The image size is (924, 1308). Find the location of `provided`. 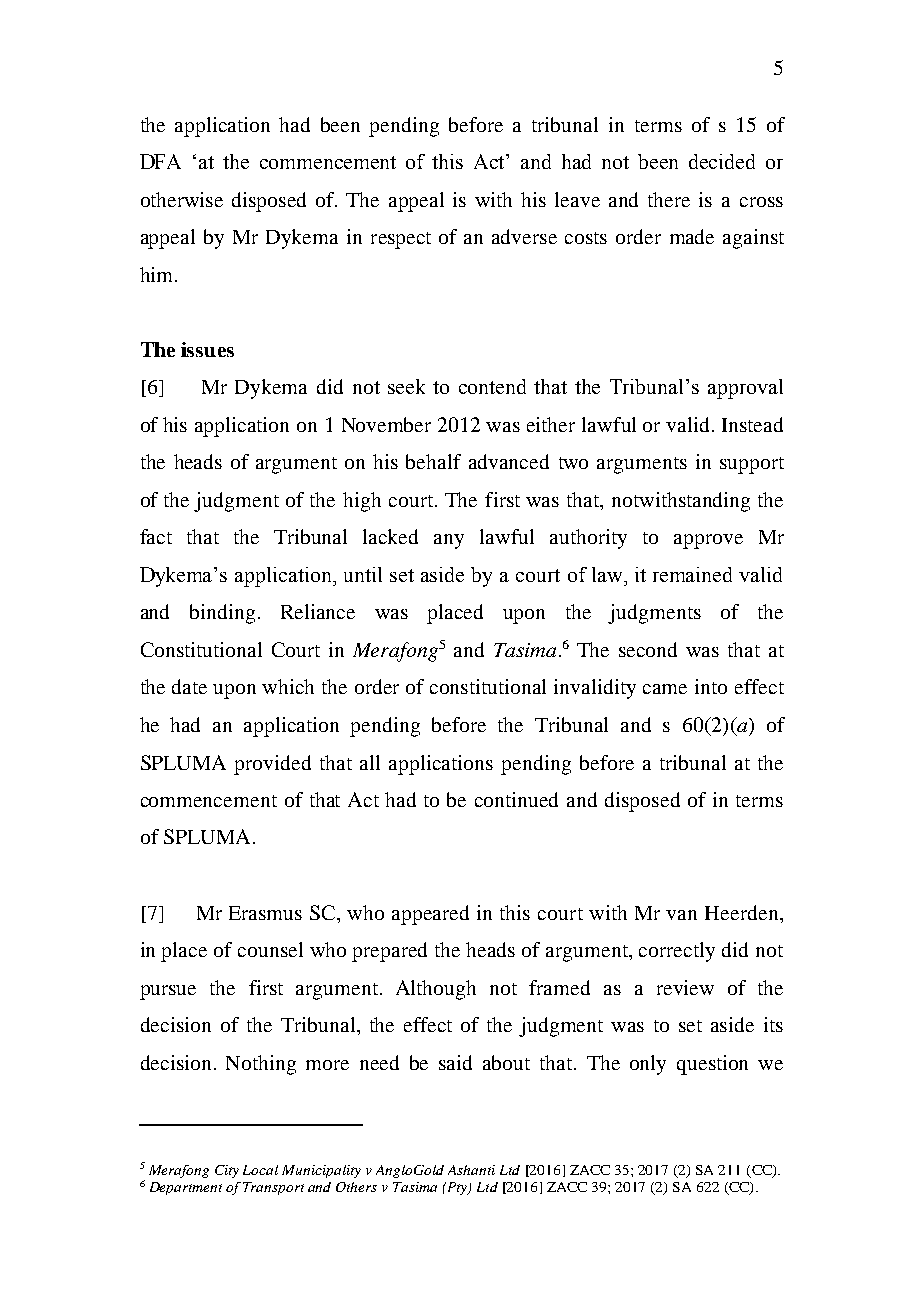

provided is located at coordinates (272, 765).
